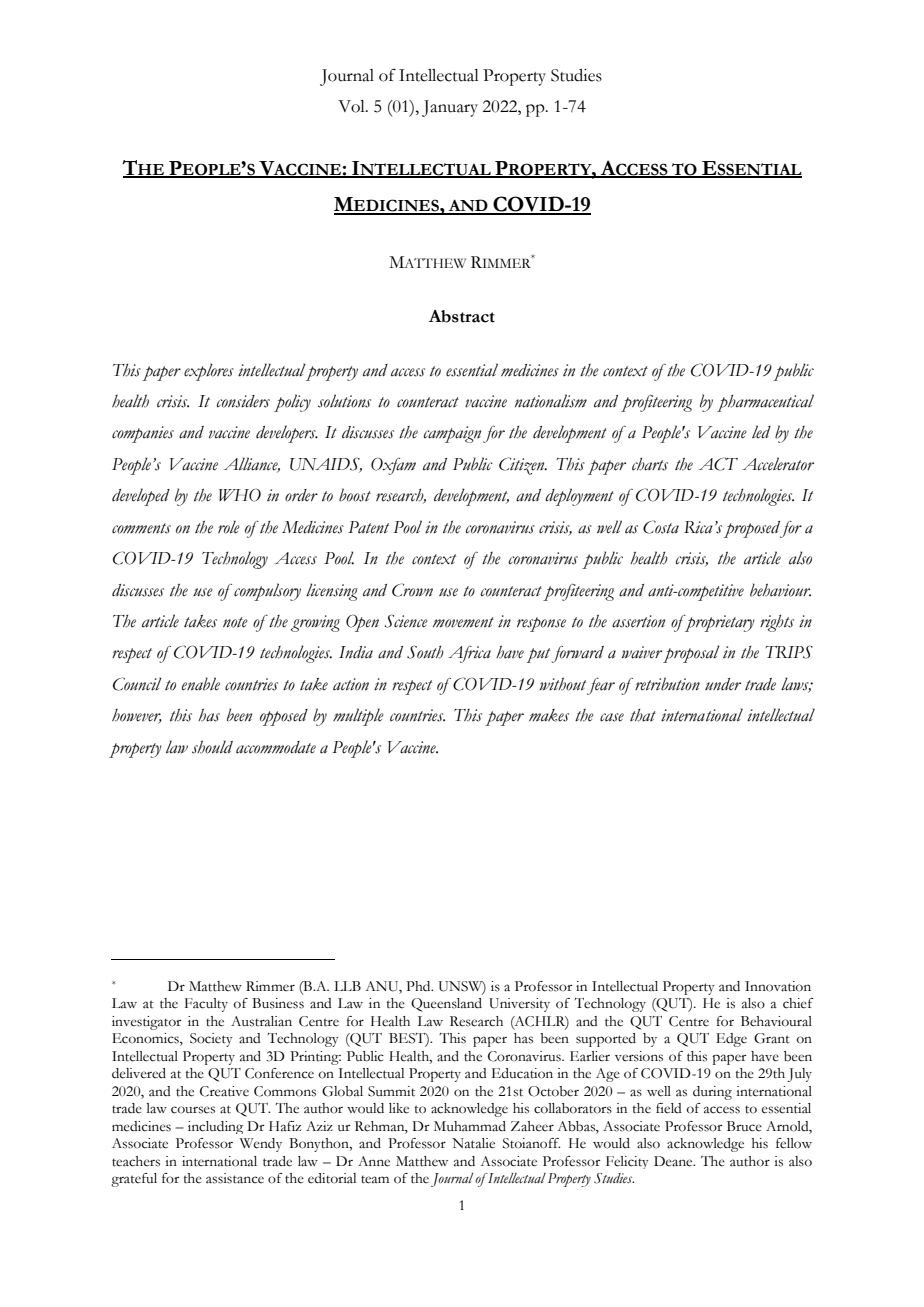 The width and height of the screenshot is (924, 1307). I want to click on January, so click(450, 108).
